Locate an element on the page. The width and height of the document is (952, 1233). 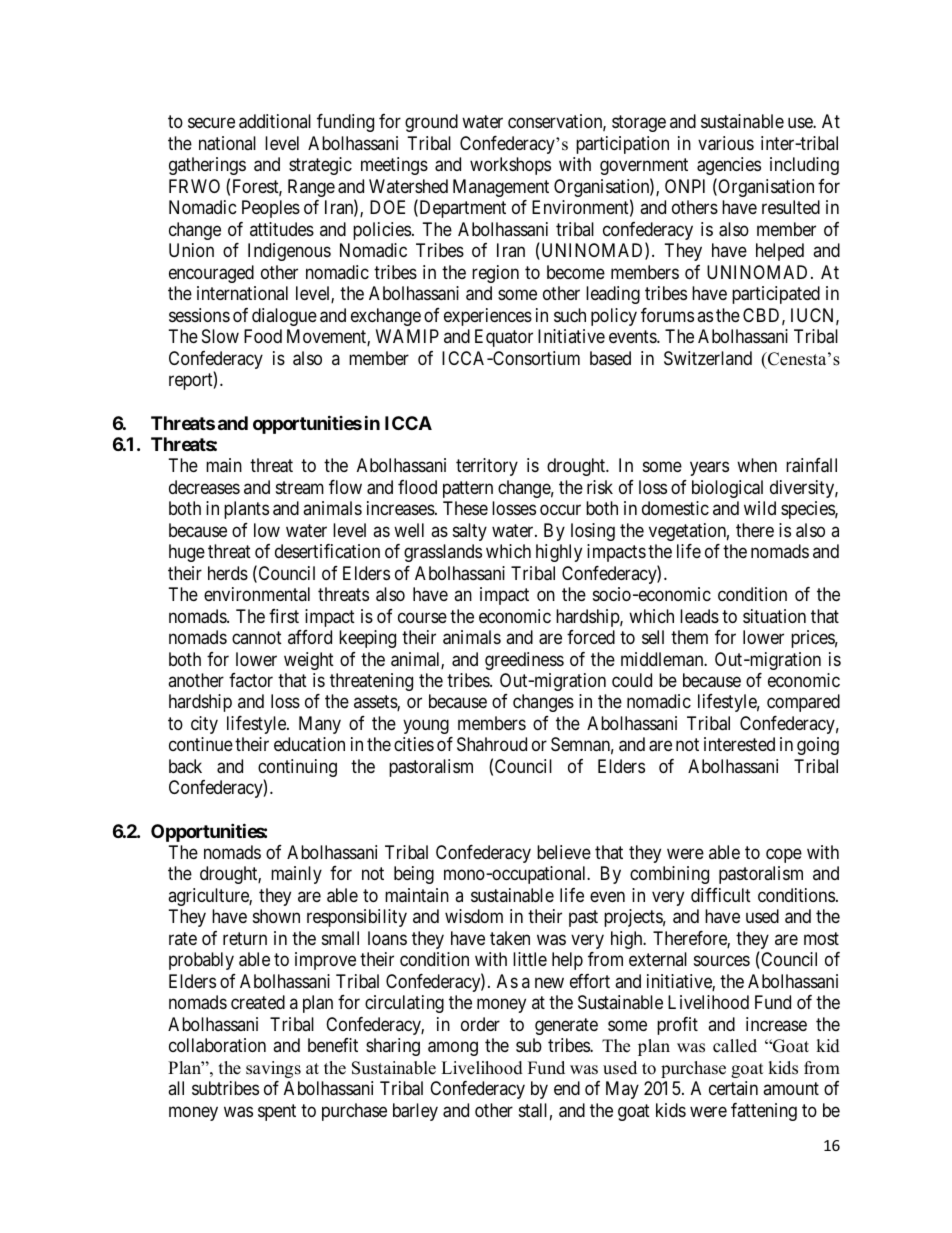
first is located at coordinates (284, 616).
